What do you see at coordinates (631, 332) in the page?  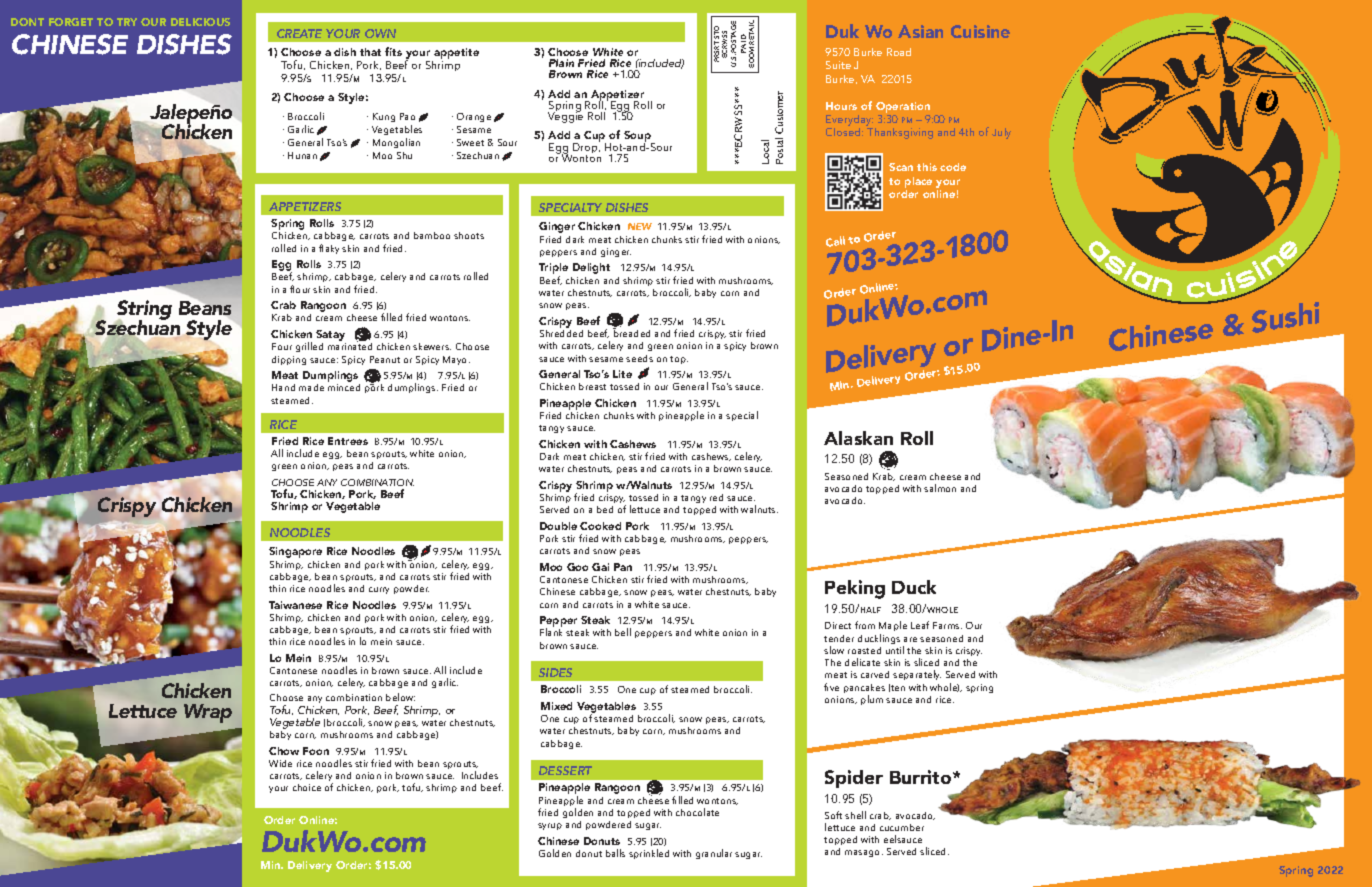 I see `breaded` at bounding box center [631, 332].
